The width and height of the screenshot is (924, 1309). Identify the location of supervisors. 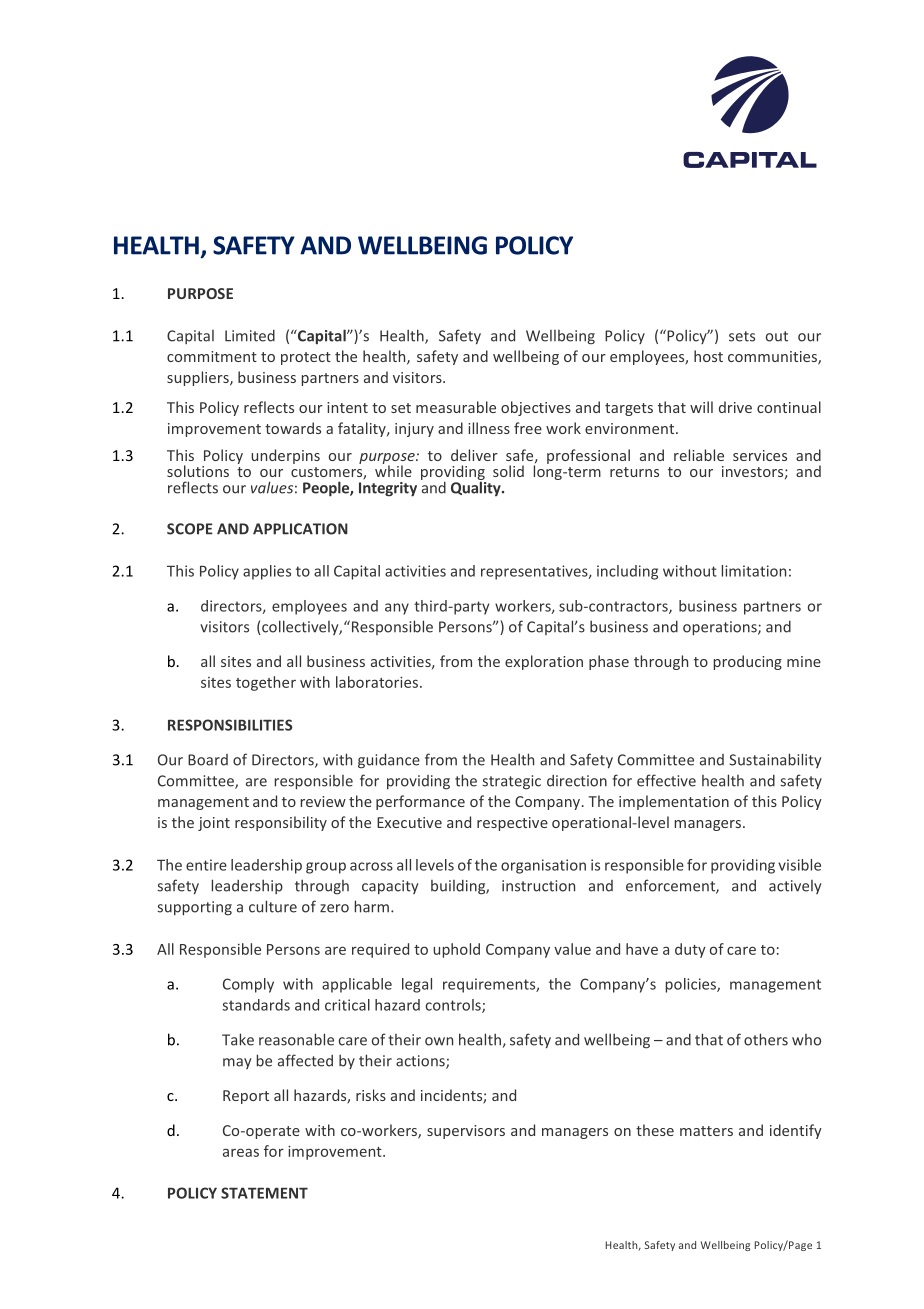
(466, 1132).
